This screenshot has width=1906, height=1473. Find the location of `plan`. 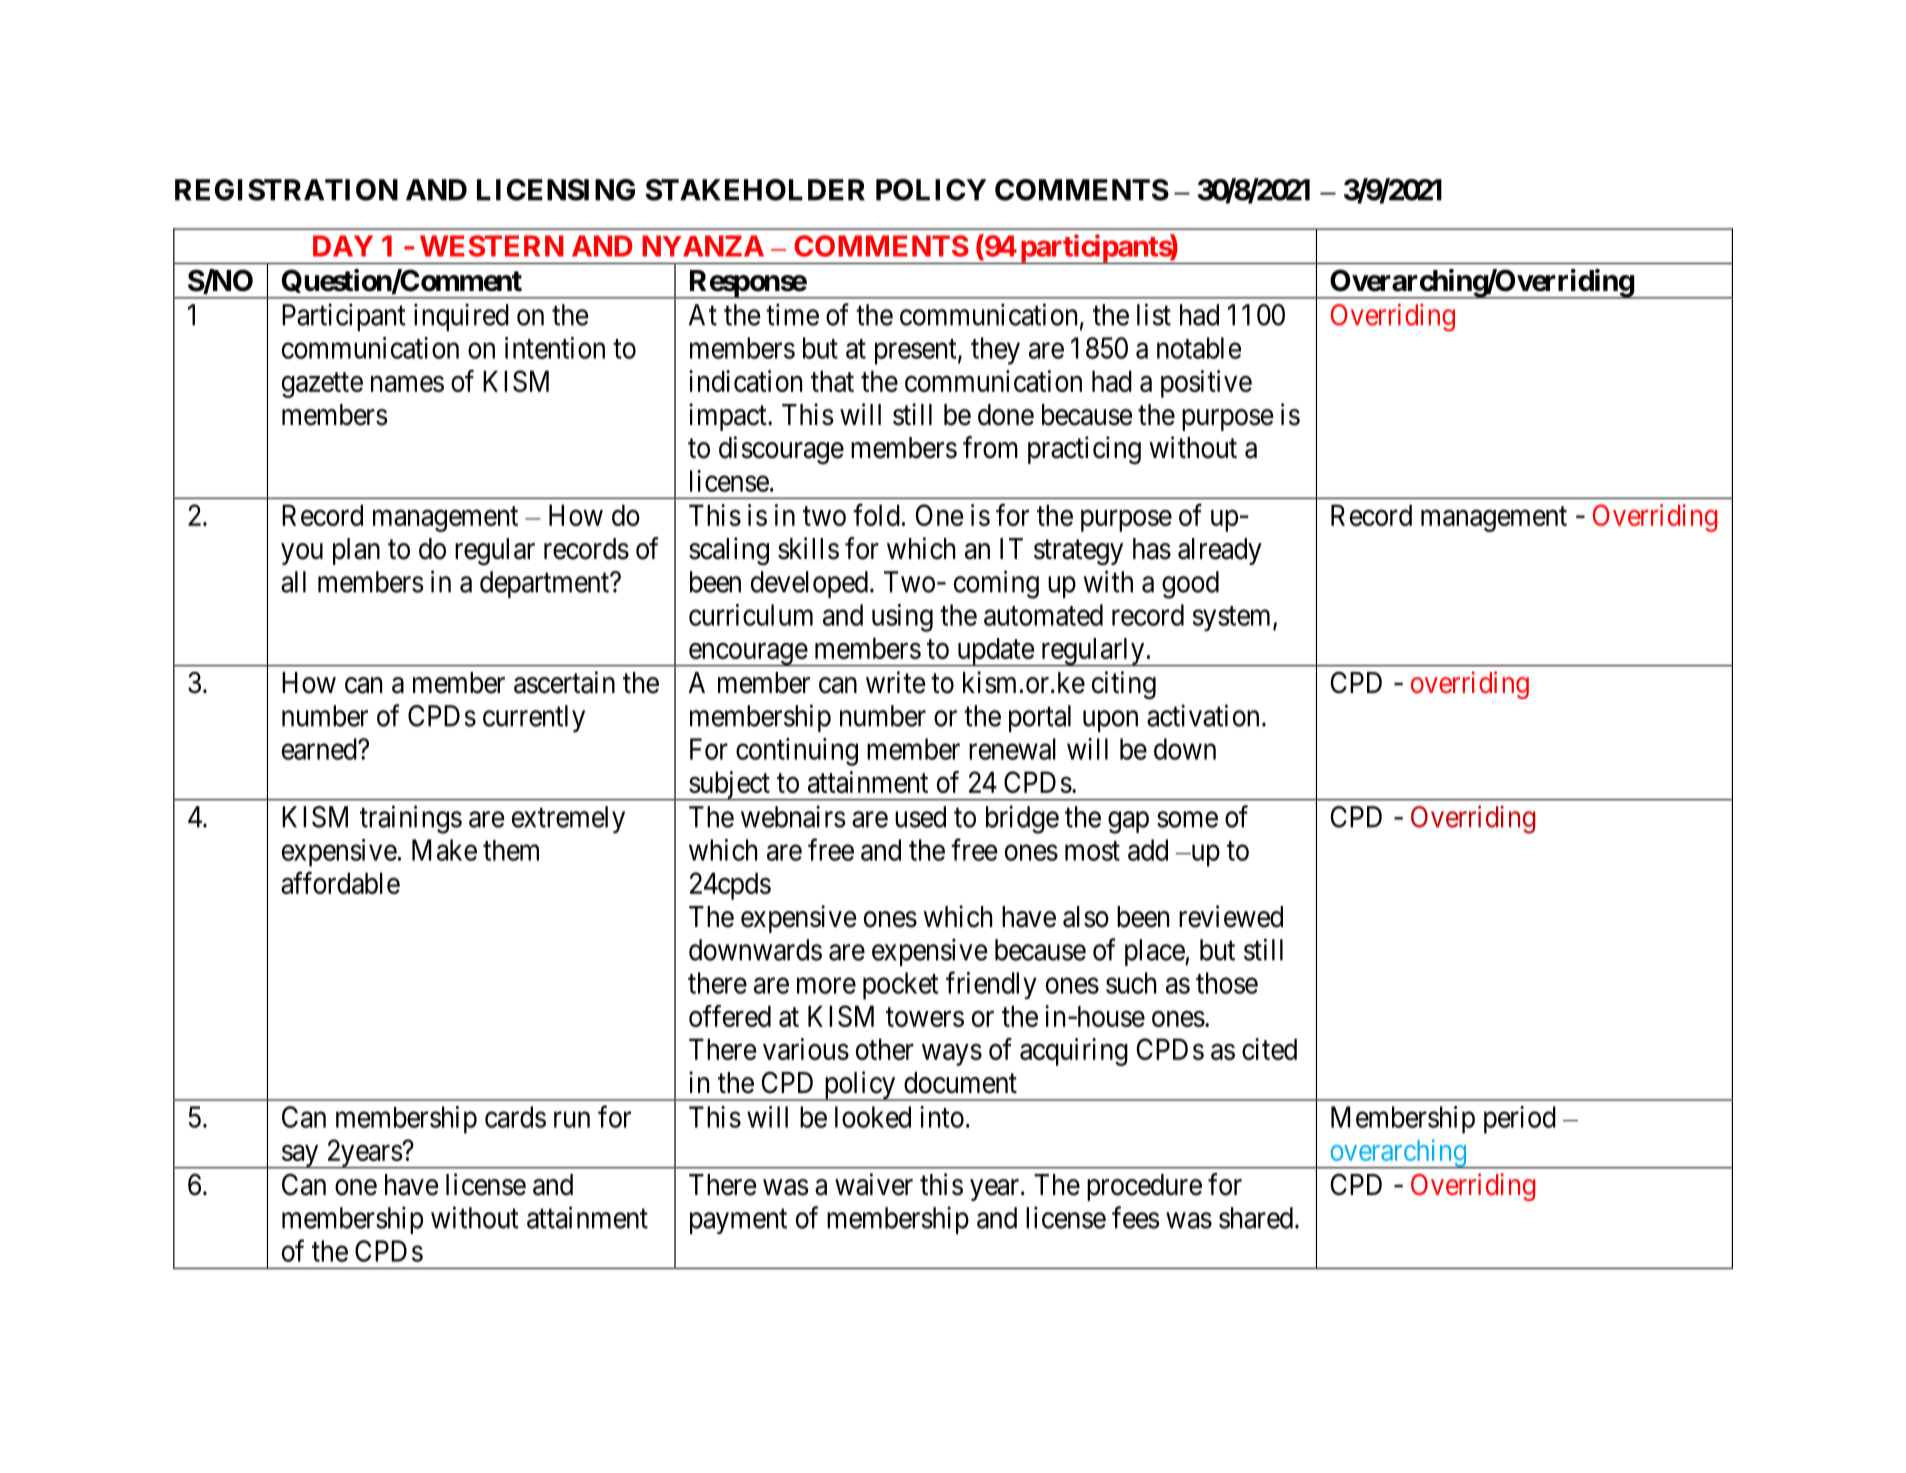

plan is located at coordinates (356, 551).
